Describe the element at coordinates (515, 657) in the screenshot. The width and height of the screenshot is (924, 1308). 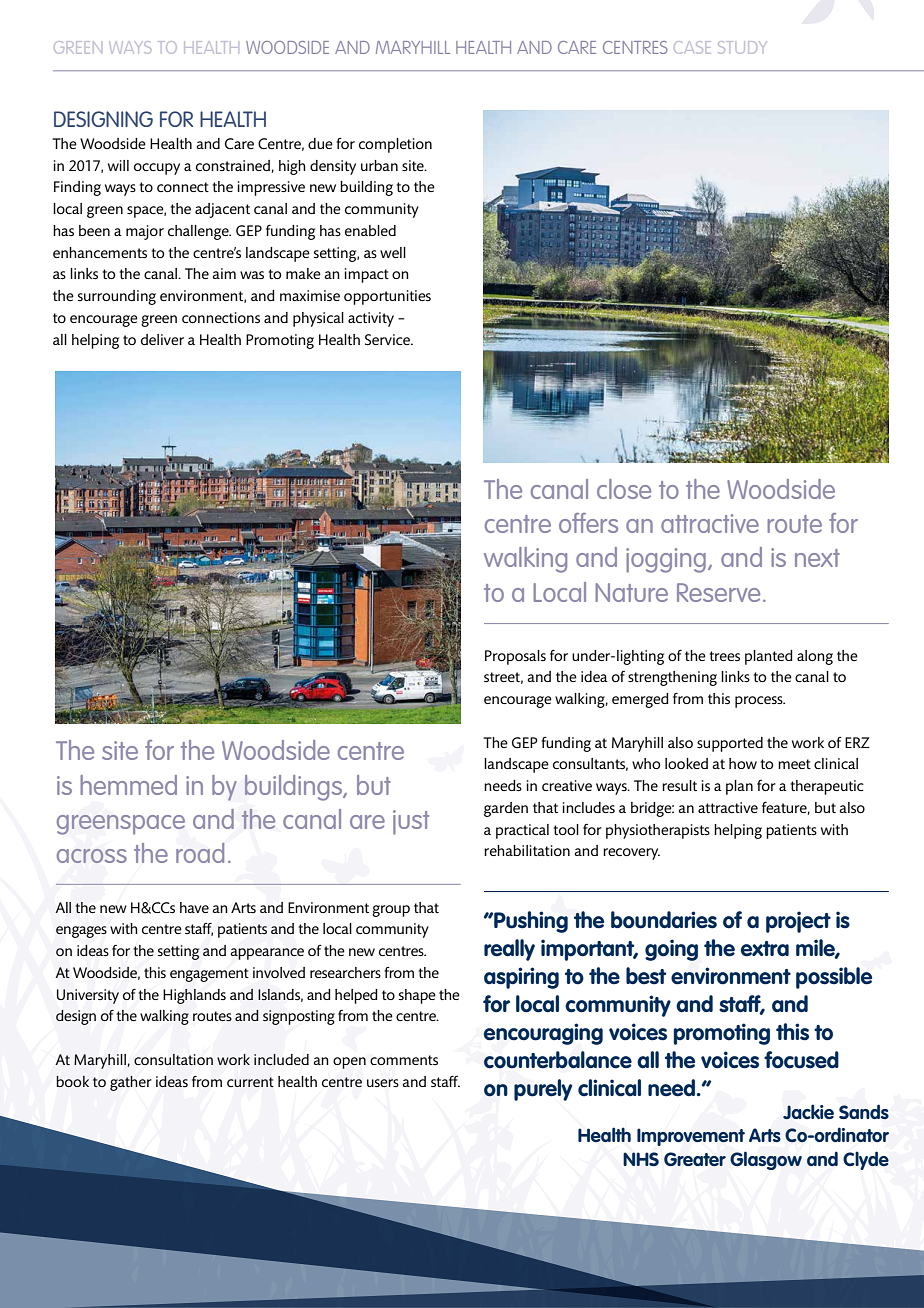
I see `Proposals` at that location.
